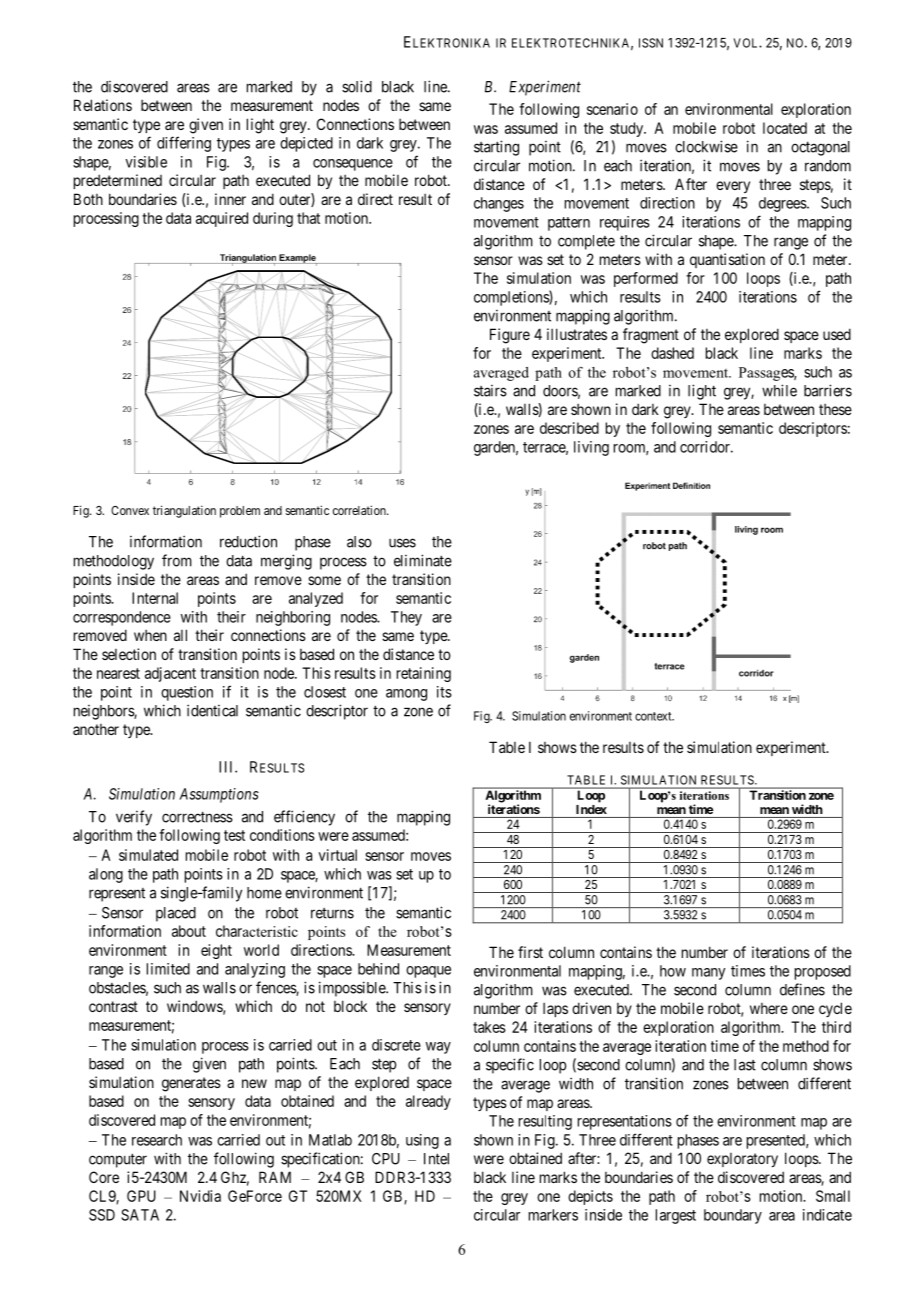  What do you see at coordinates (708, 974) in the screenshot?
I see `many` at bounding box center [708, 974].
